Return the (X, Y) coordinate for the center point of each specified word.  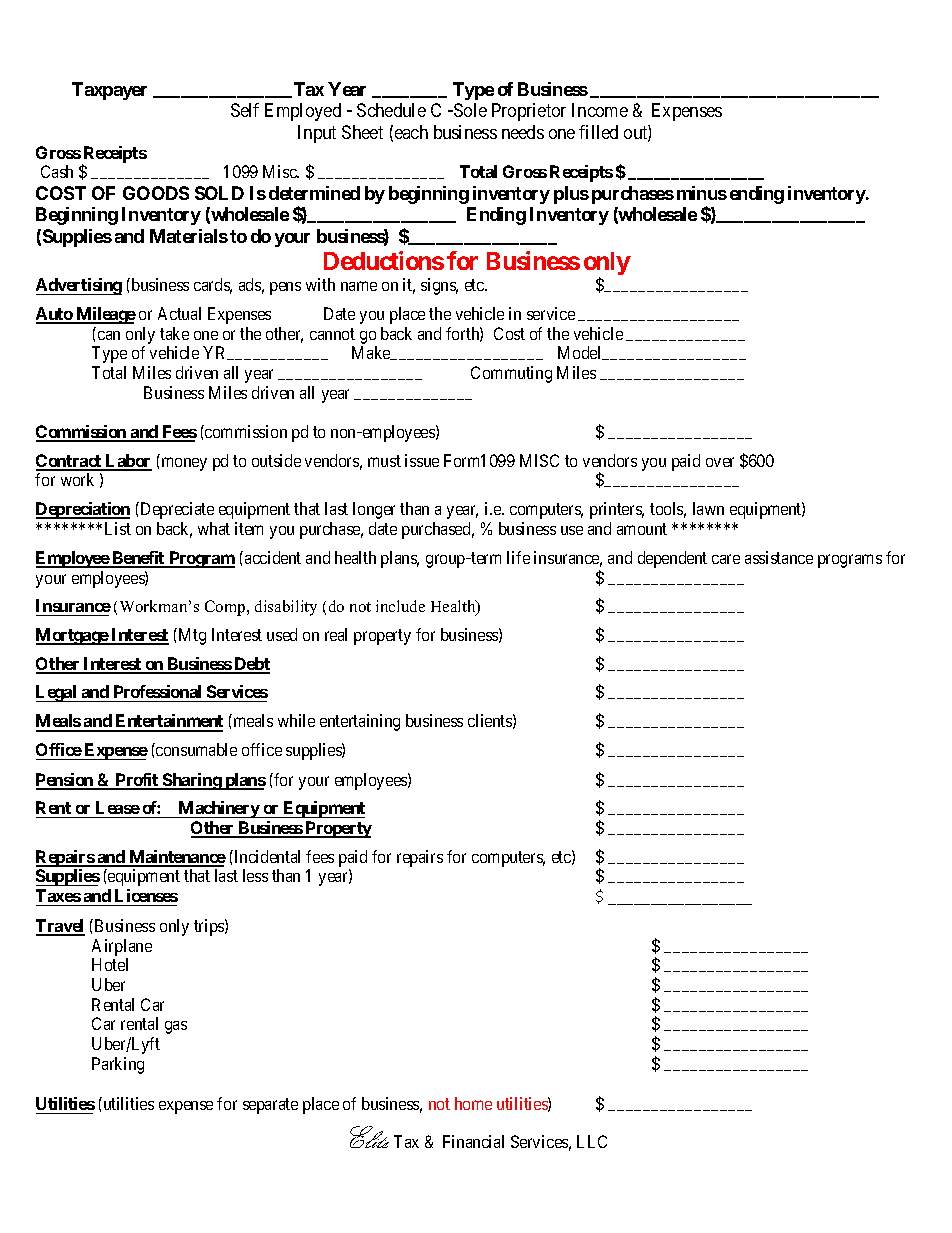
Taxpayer (109, 91)
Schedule (391, 110)
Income (600, 110)
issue (422, 460)
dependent (672, 559)
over (720, 462)
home (473, 1103)
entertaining (360, 722)
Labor (128, 462)
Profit (137, 781)
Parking (118, 1065)
